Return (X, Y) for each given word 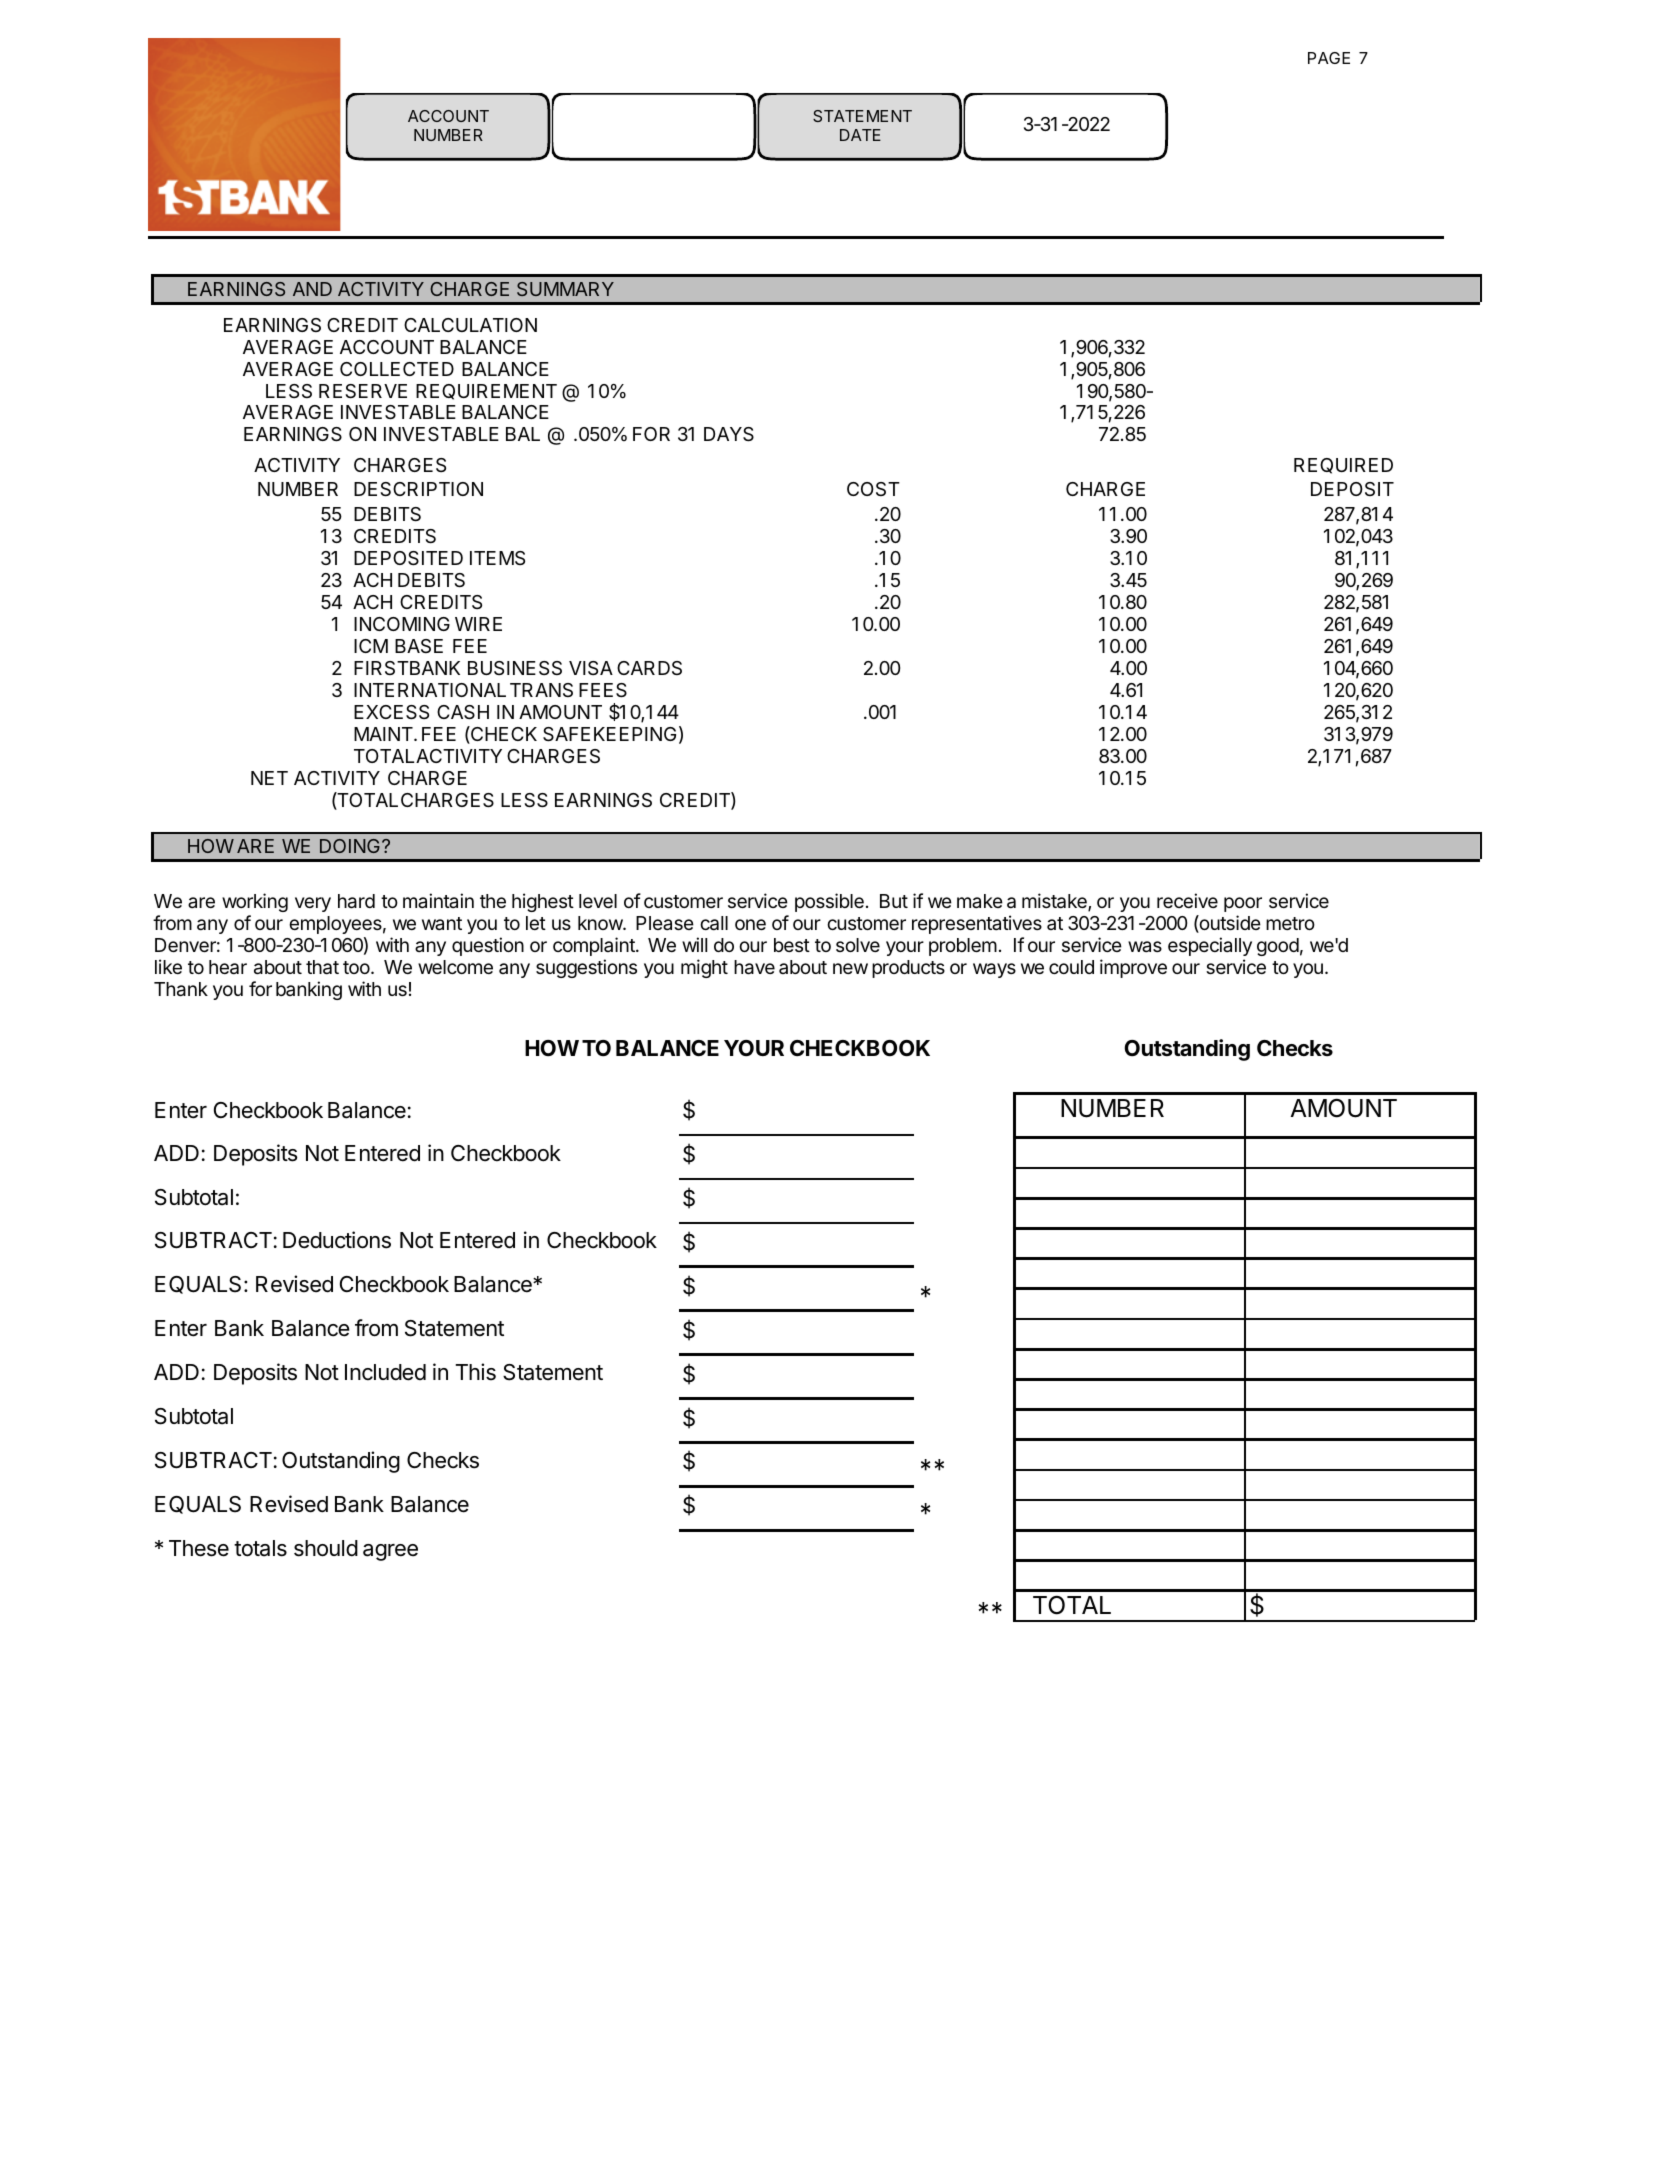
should (326, 1548)
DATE (860, 135)
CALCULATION (470, 325)
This (475, 1372)
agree (390, 1552)
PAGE (1329, 58)
